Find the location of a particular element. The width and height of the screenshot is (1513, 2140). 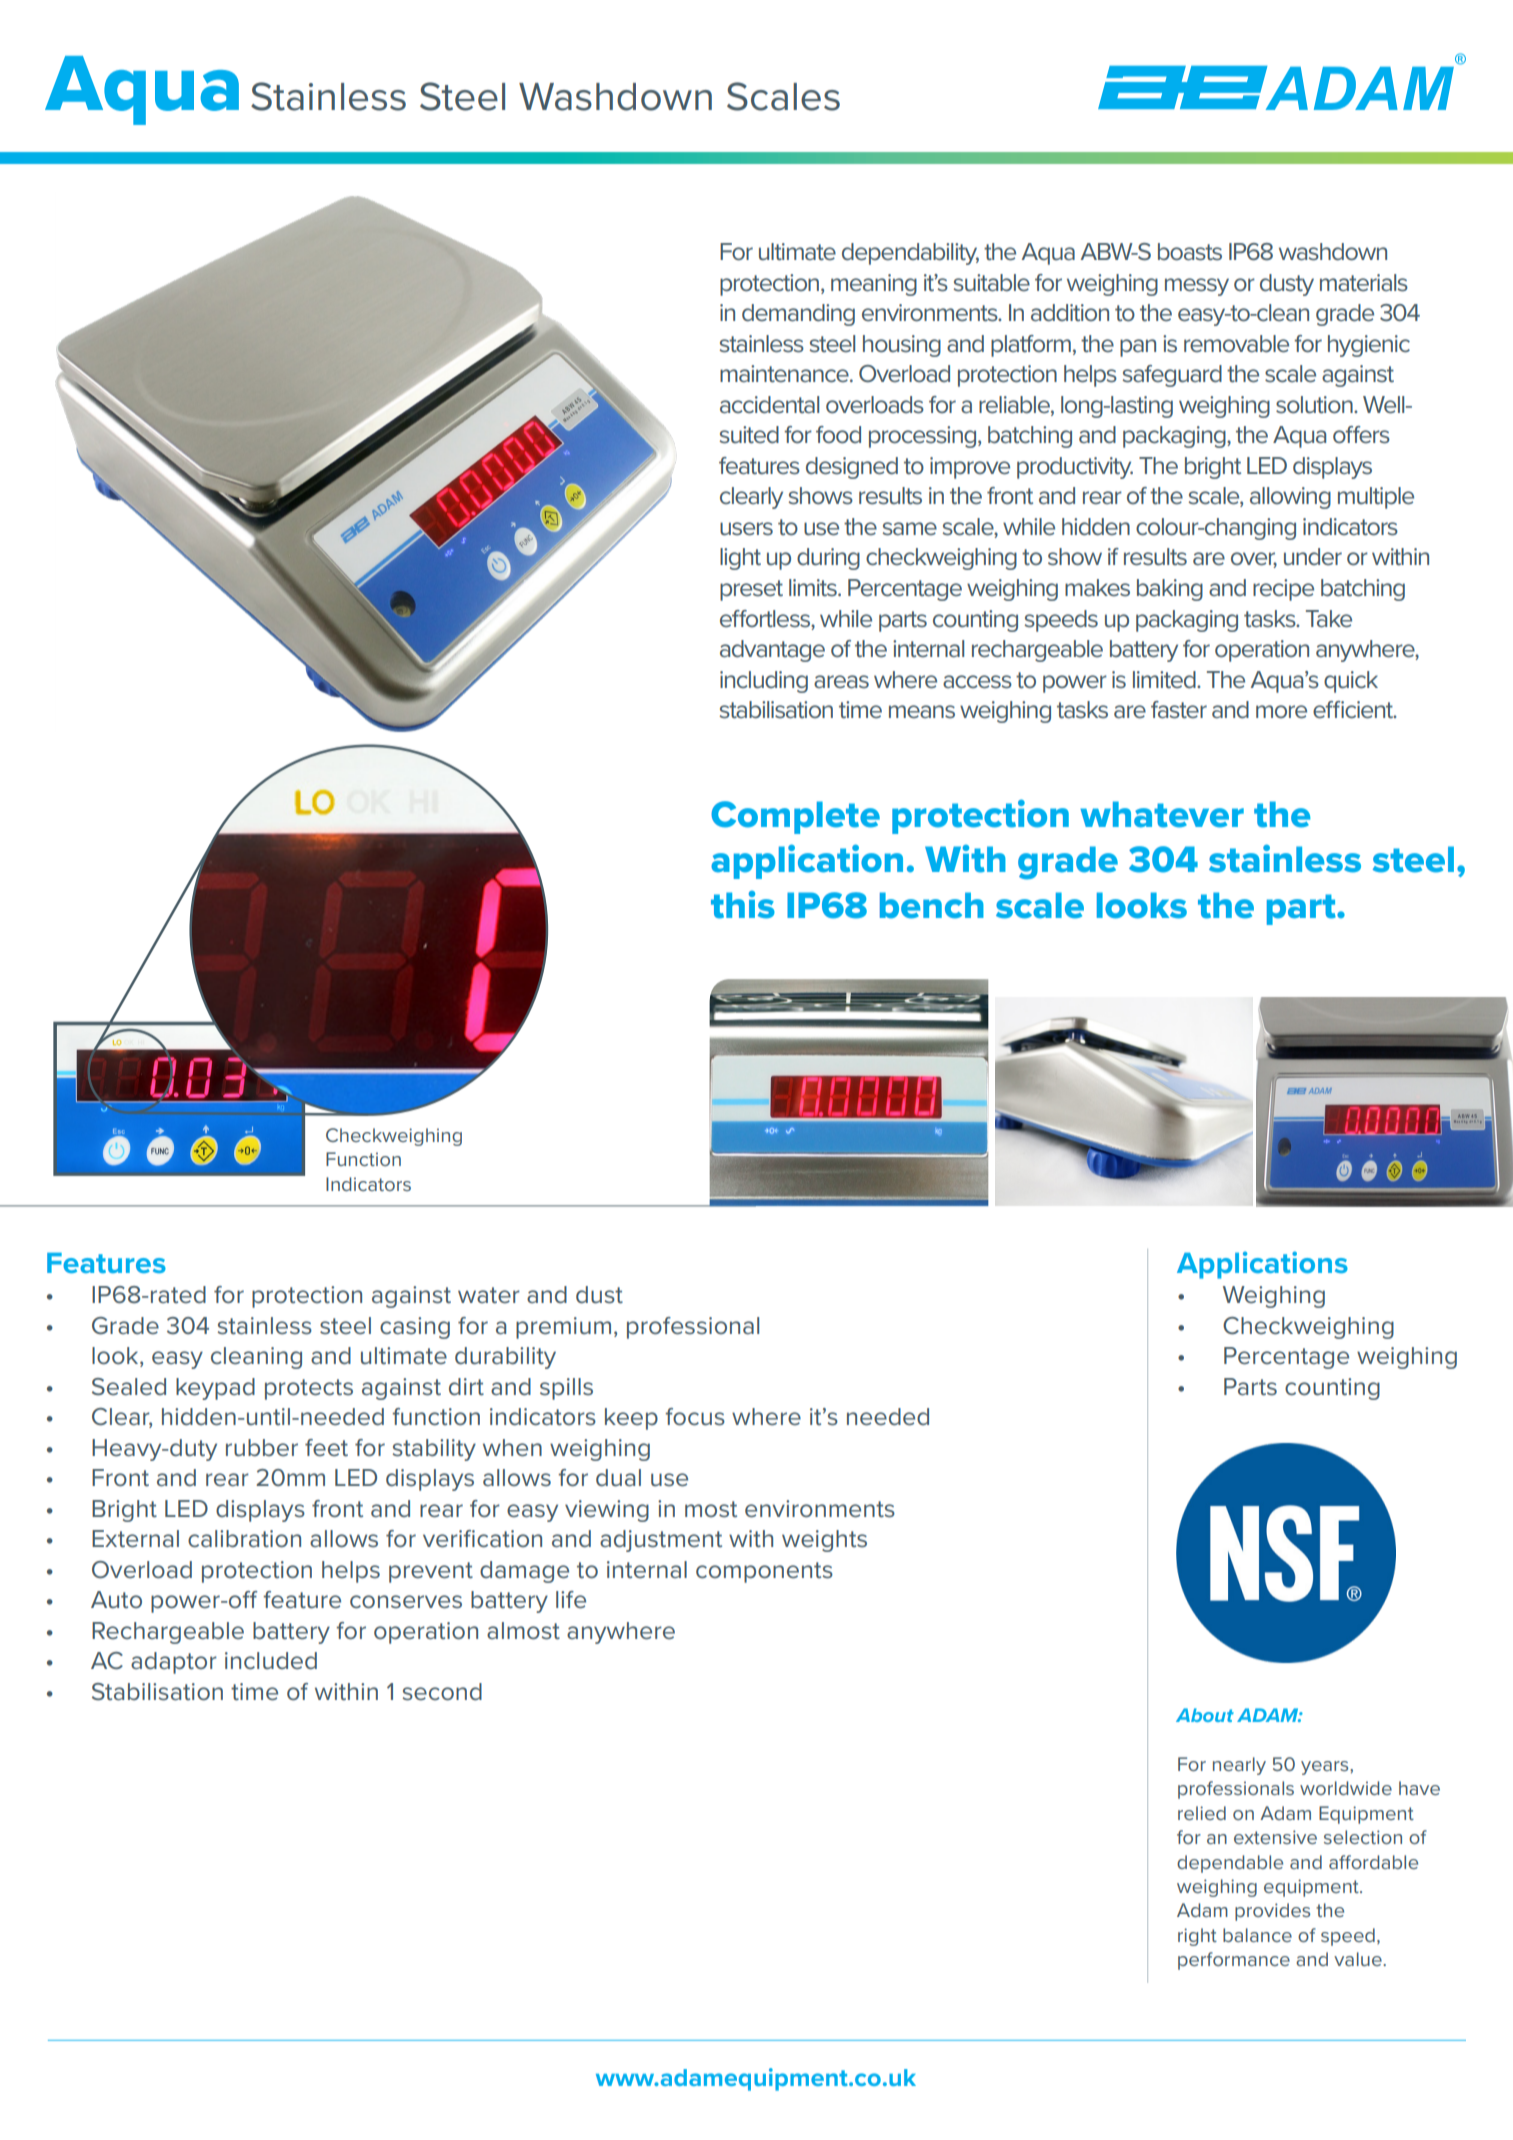

second is located at coordinates (442, 1692).
